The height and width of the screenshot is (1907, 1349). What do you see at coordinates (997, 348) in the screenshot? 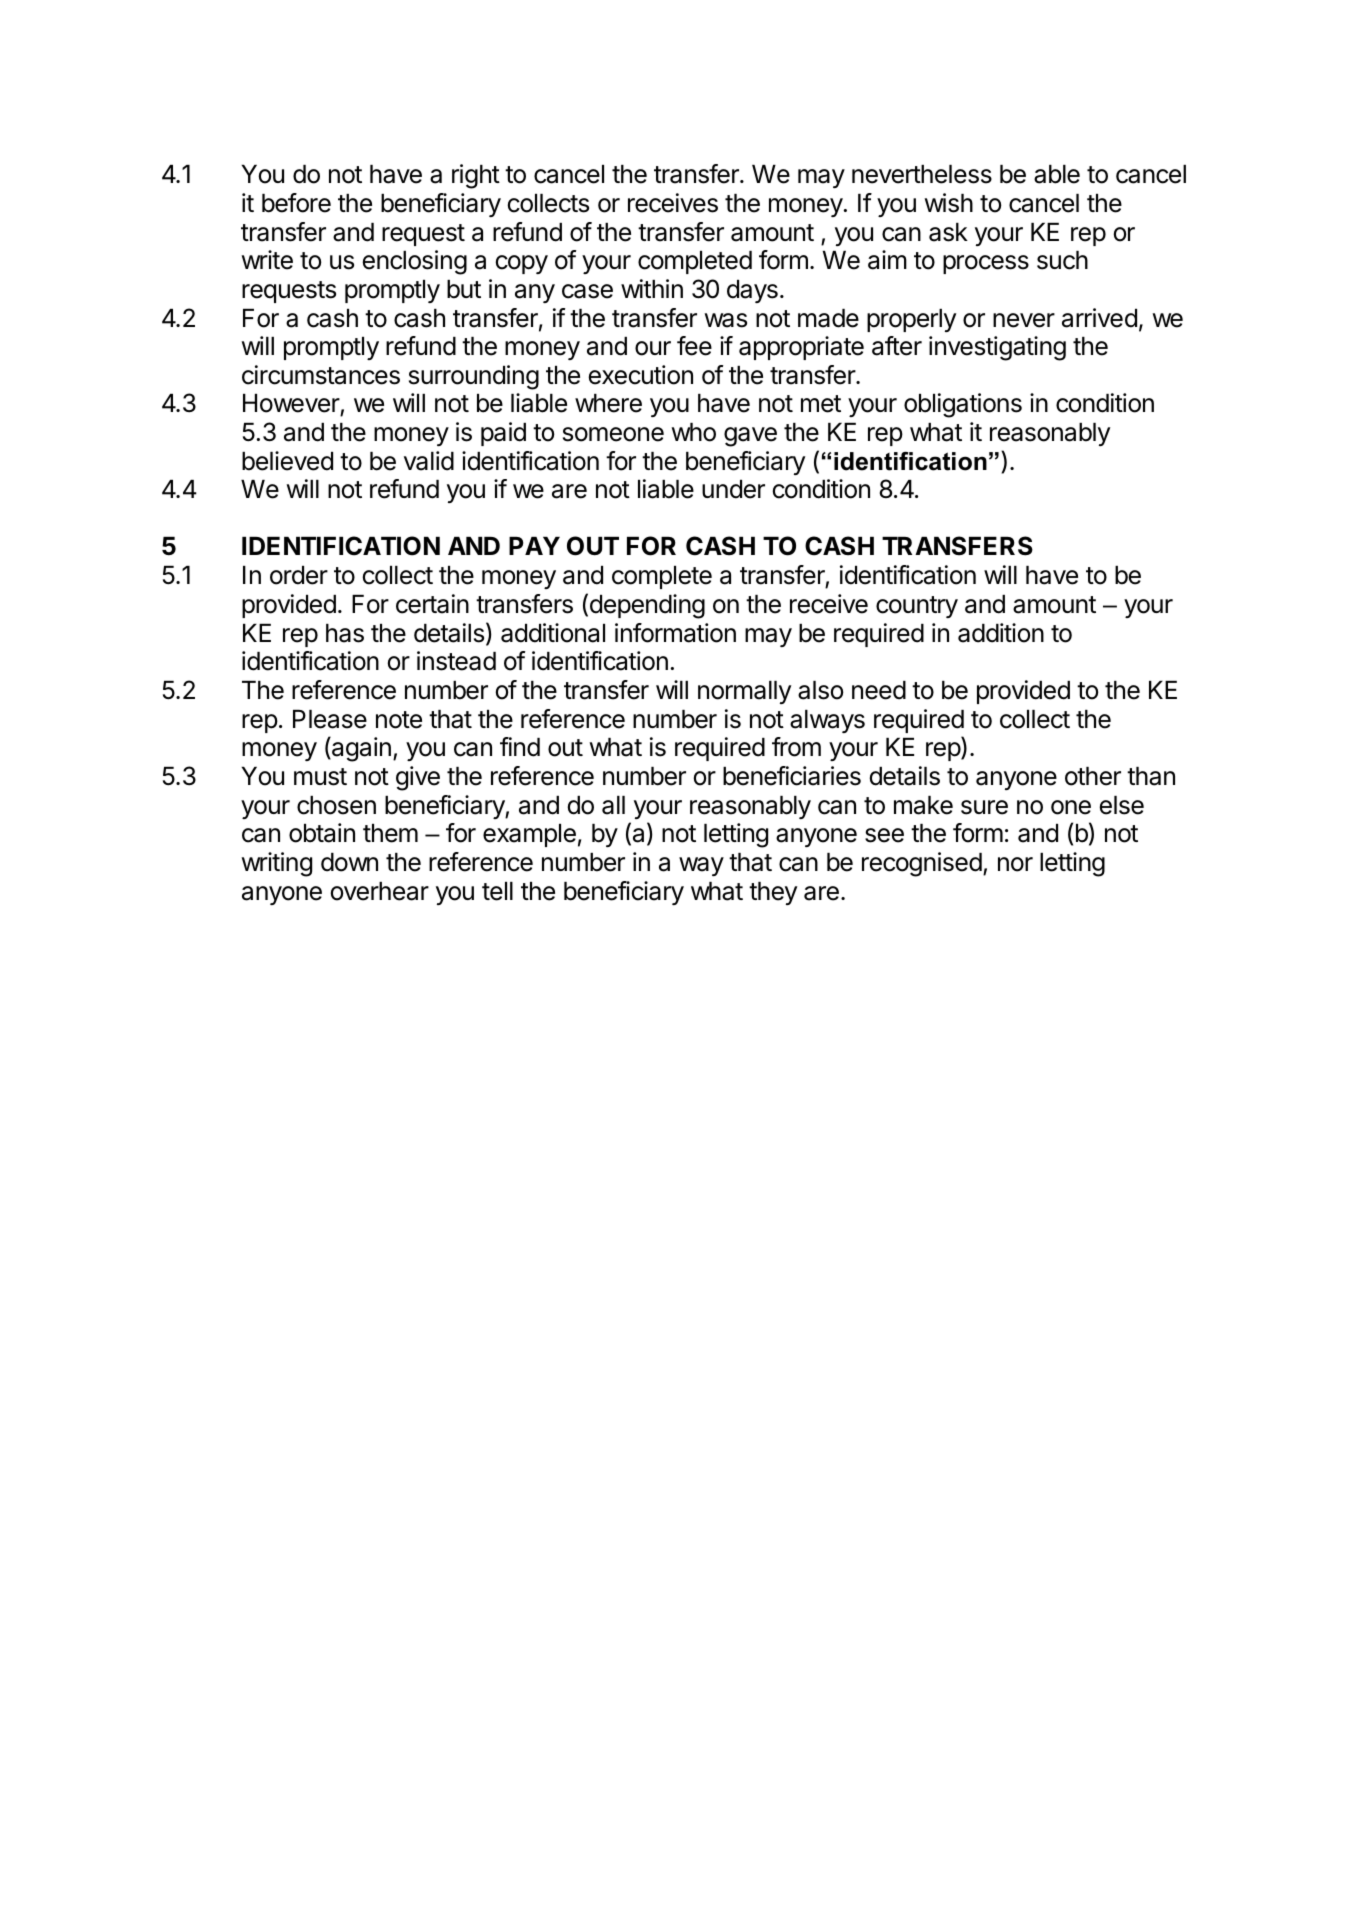
I see `investigating` at bounding box center [997, 348].
